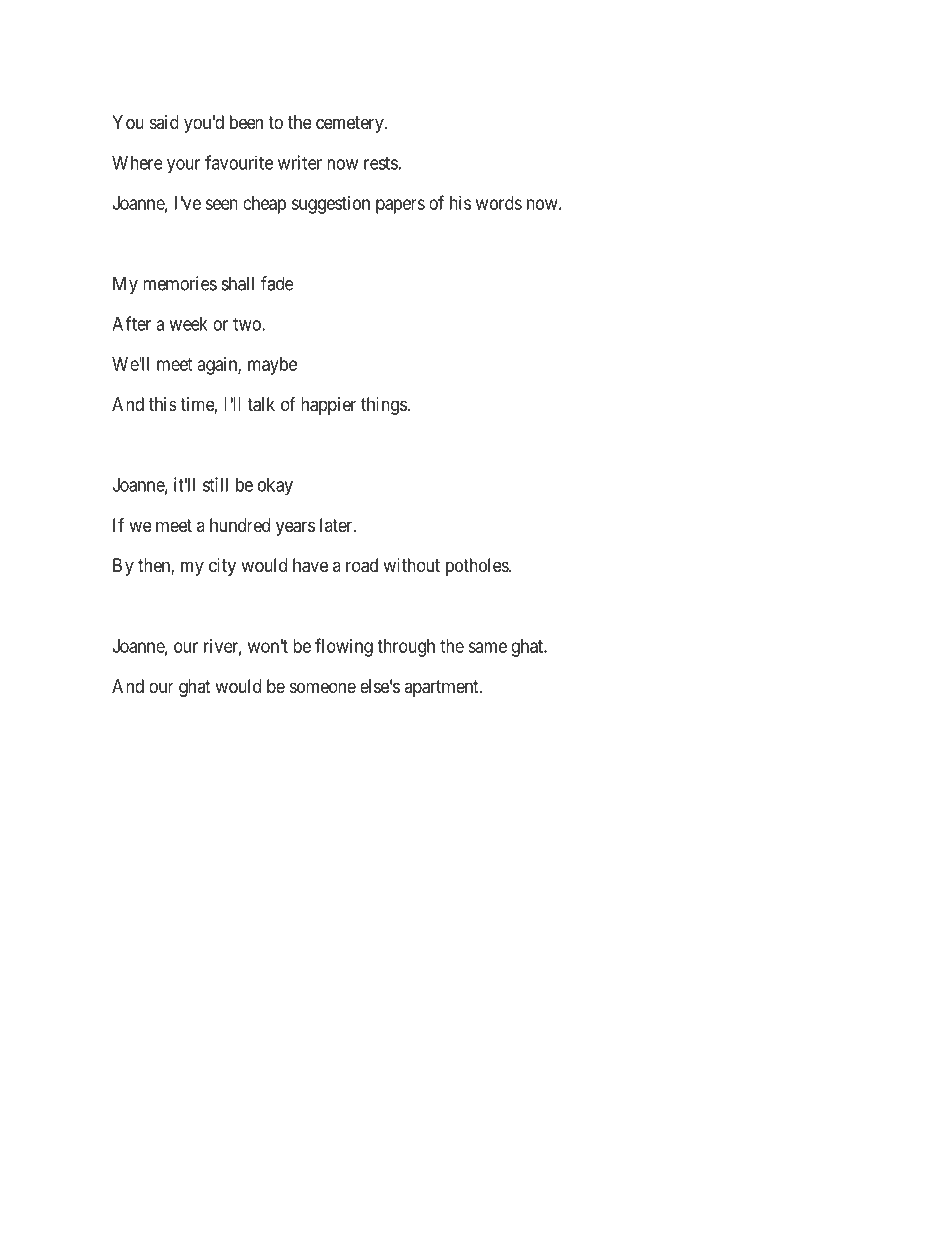 The width and height of the screenshot is (952, 1233). What do you see at coordinates (277, 283) in the screenshot?
I see `fade` at bounding box center [277, 283].
